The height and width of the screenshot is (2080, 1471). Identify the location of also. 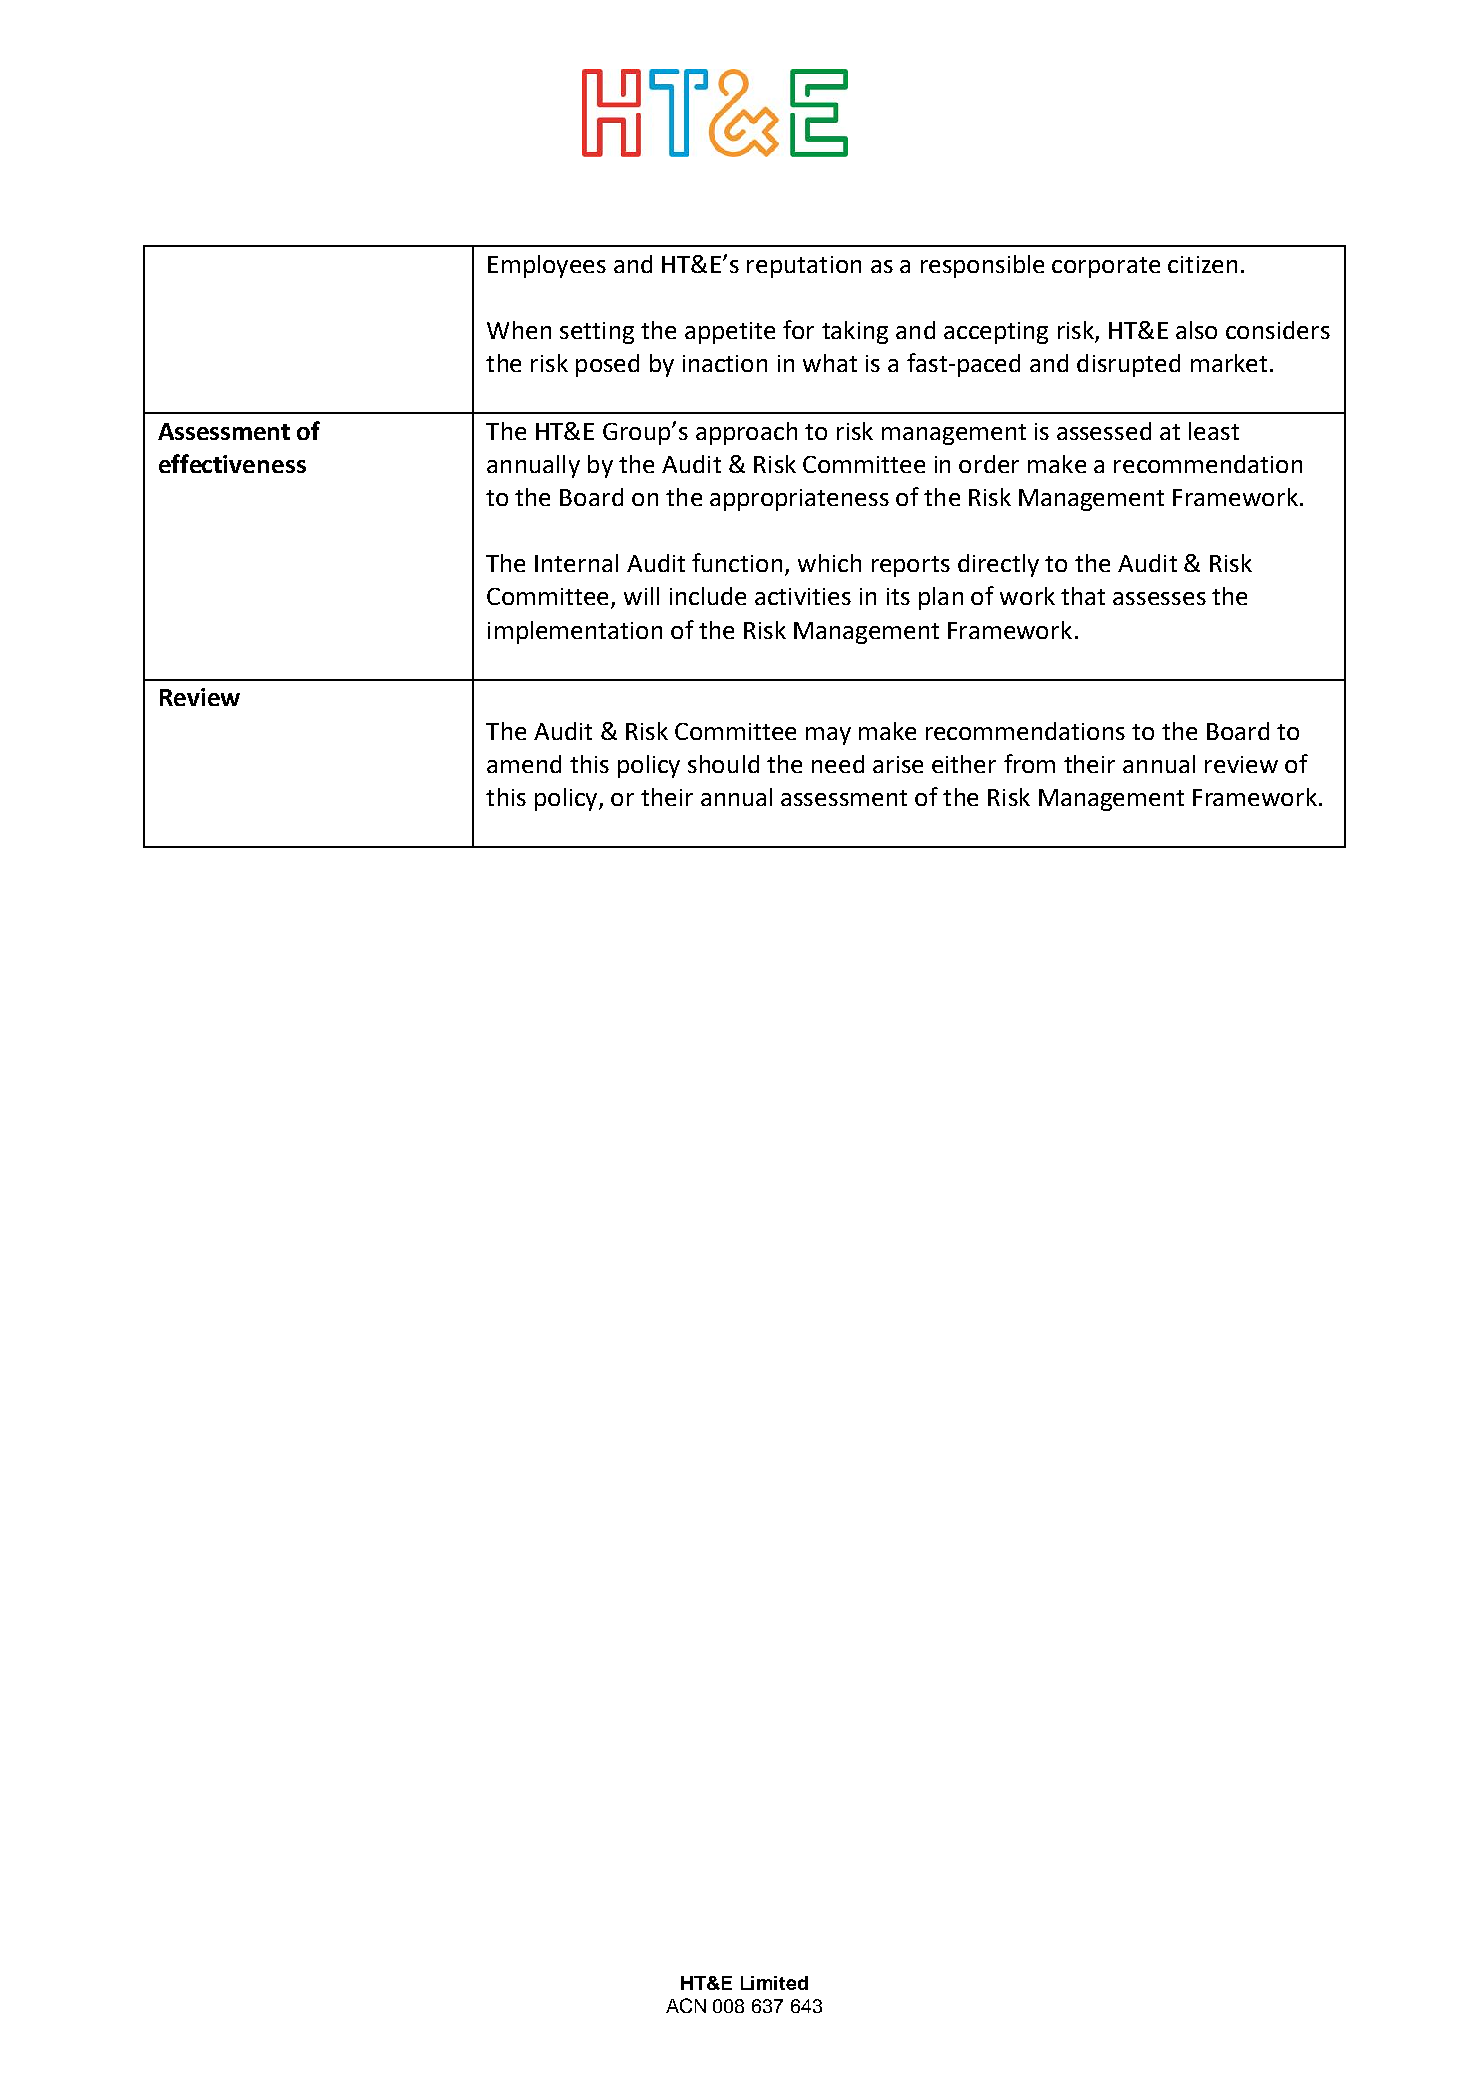
(1196, 330).
